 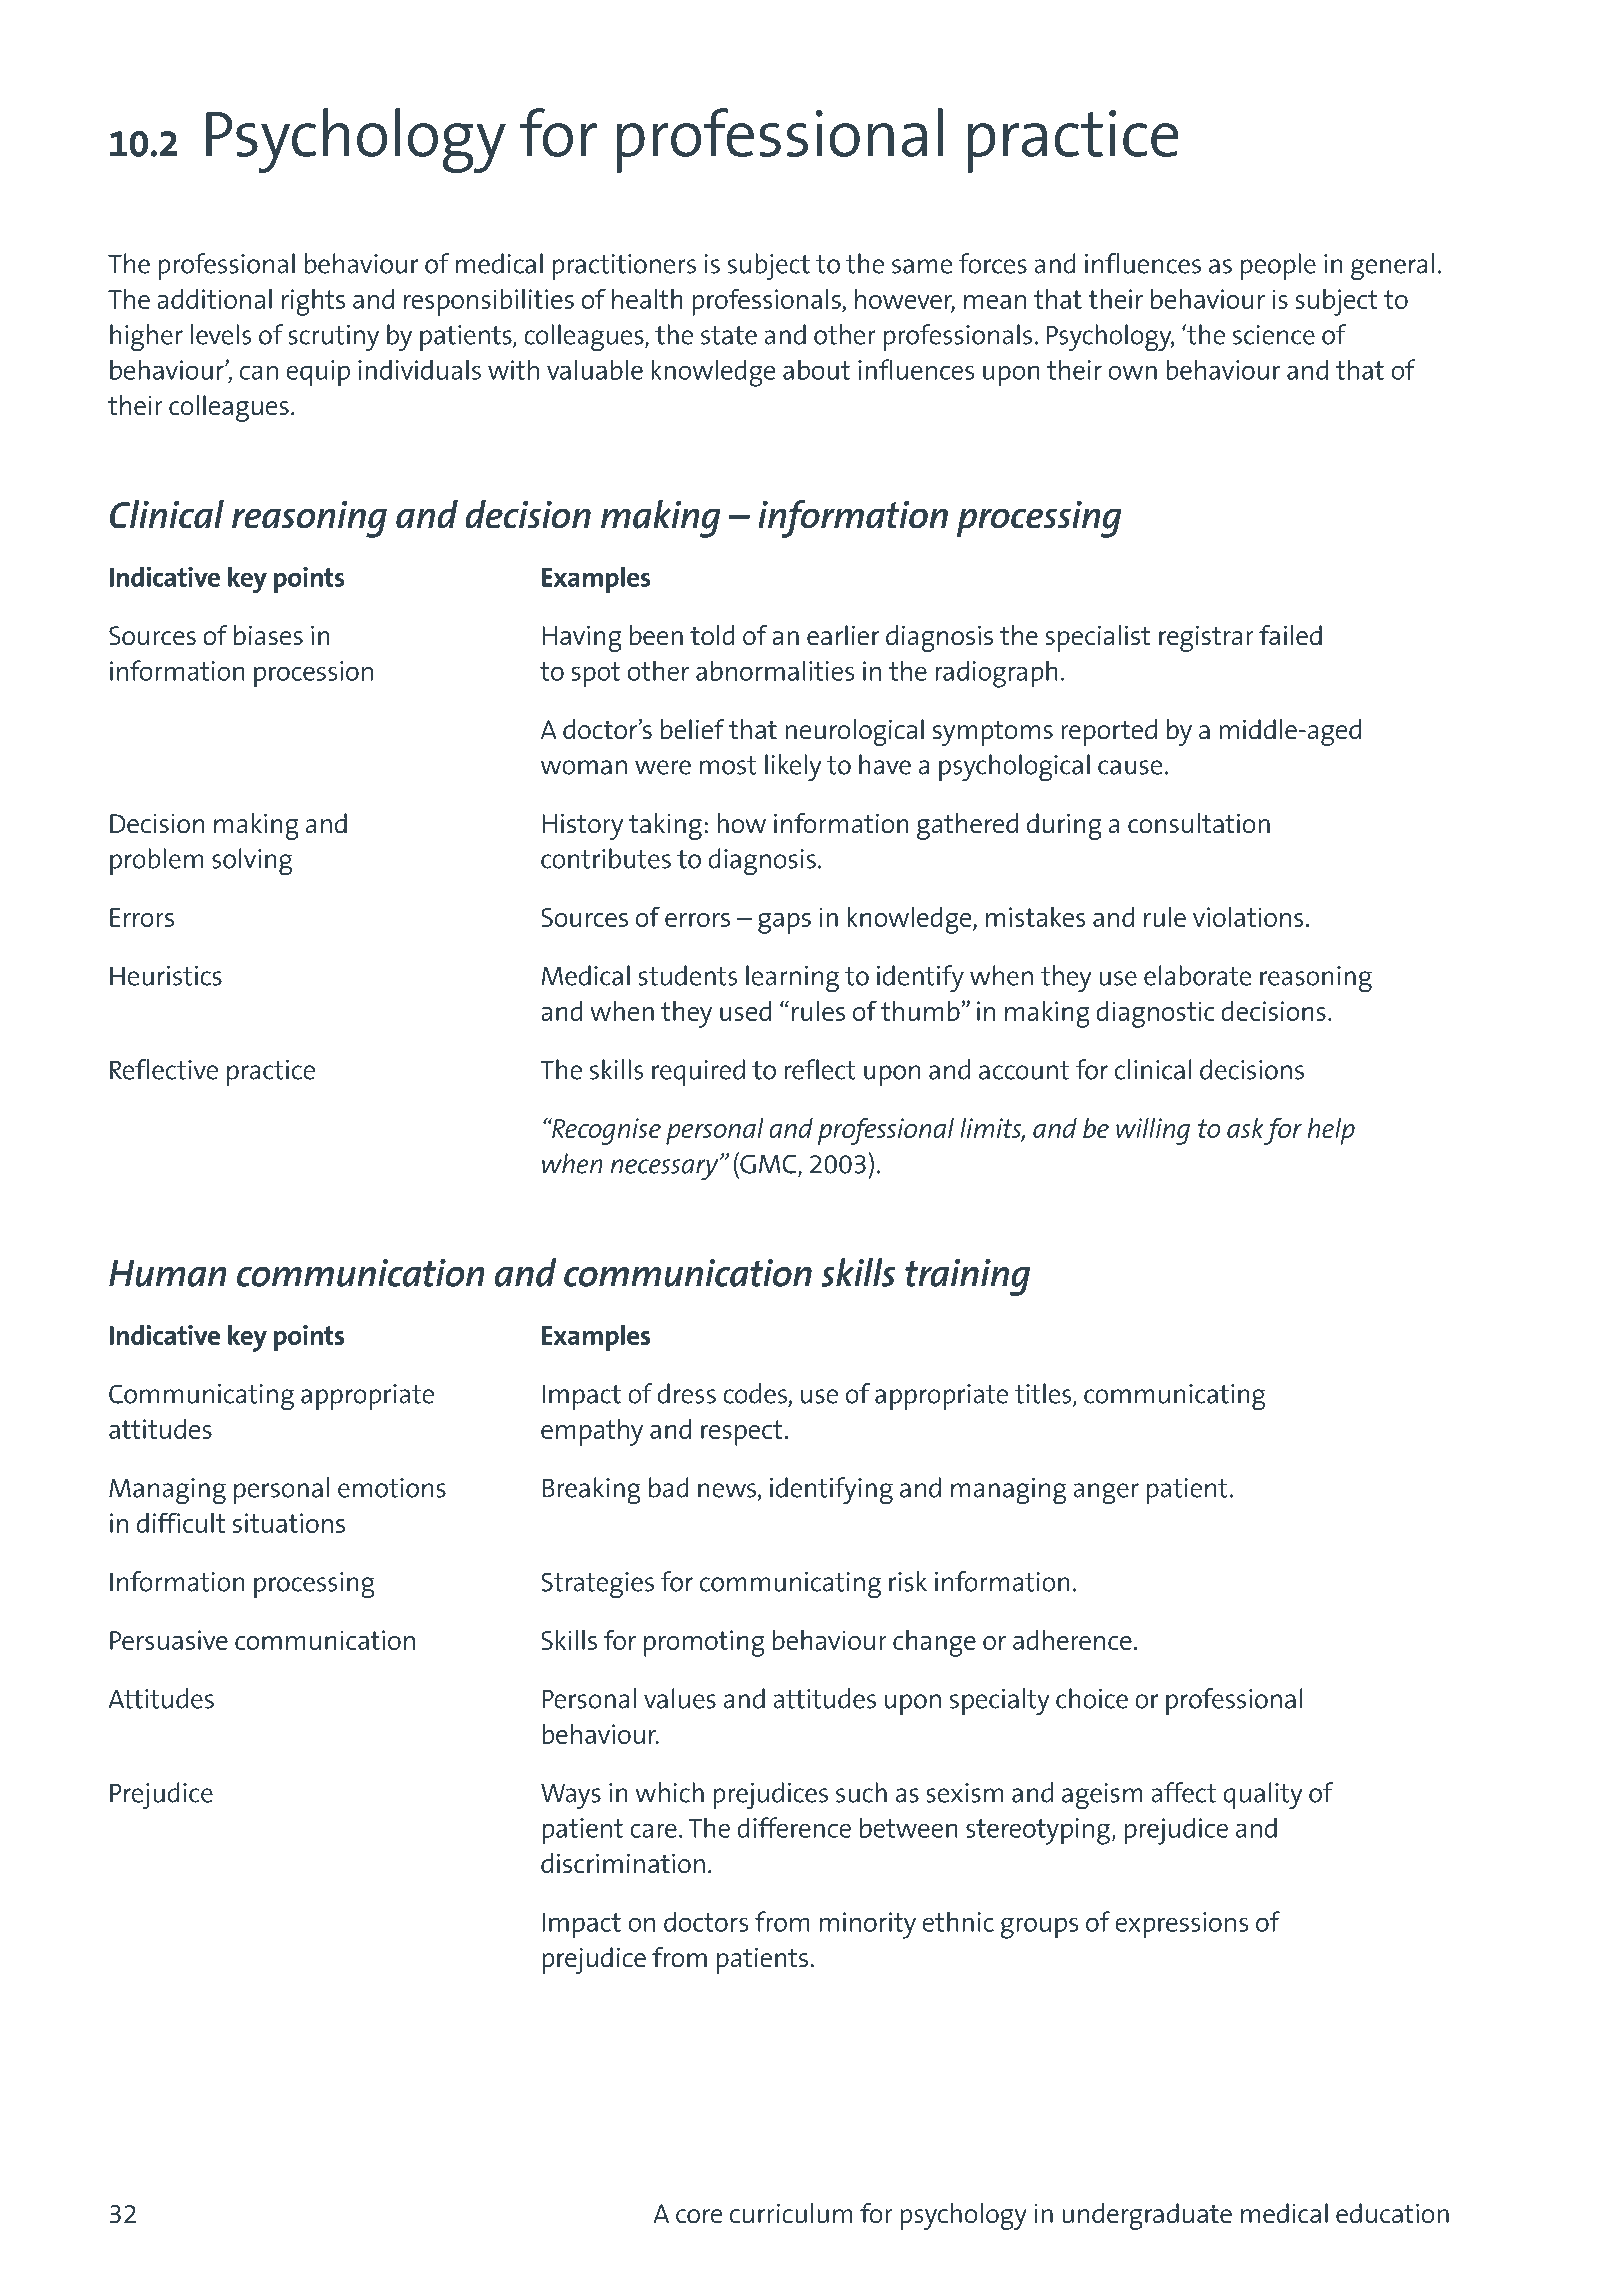 What do you see at coordinates (699, 2216) in the screenshot?
I see `core` at bounding box center [699, 2216].
